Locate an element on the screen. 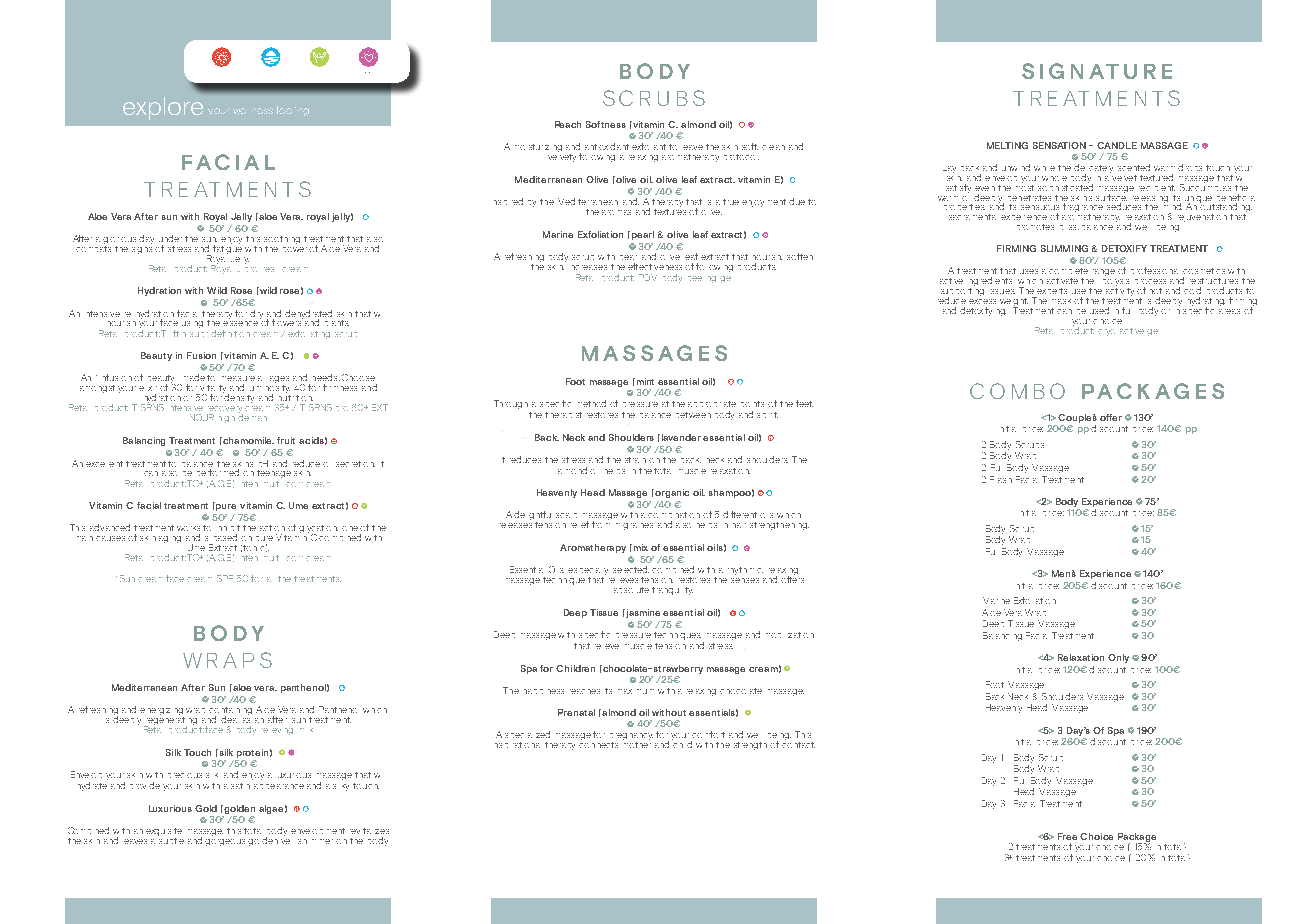  gorgeous is located at coordinates (227, 842).
